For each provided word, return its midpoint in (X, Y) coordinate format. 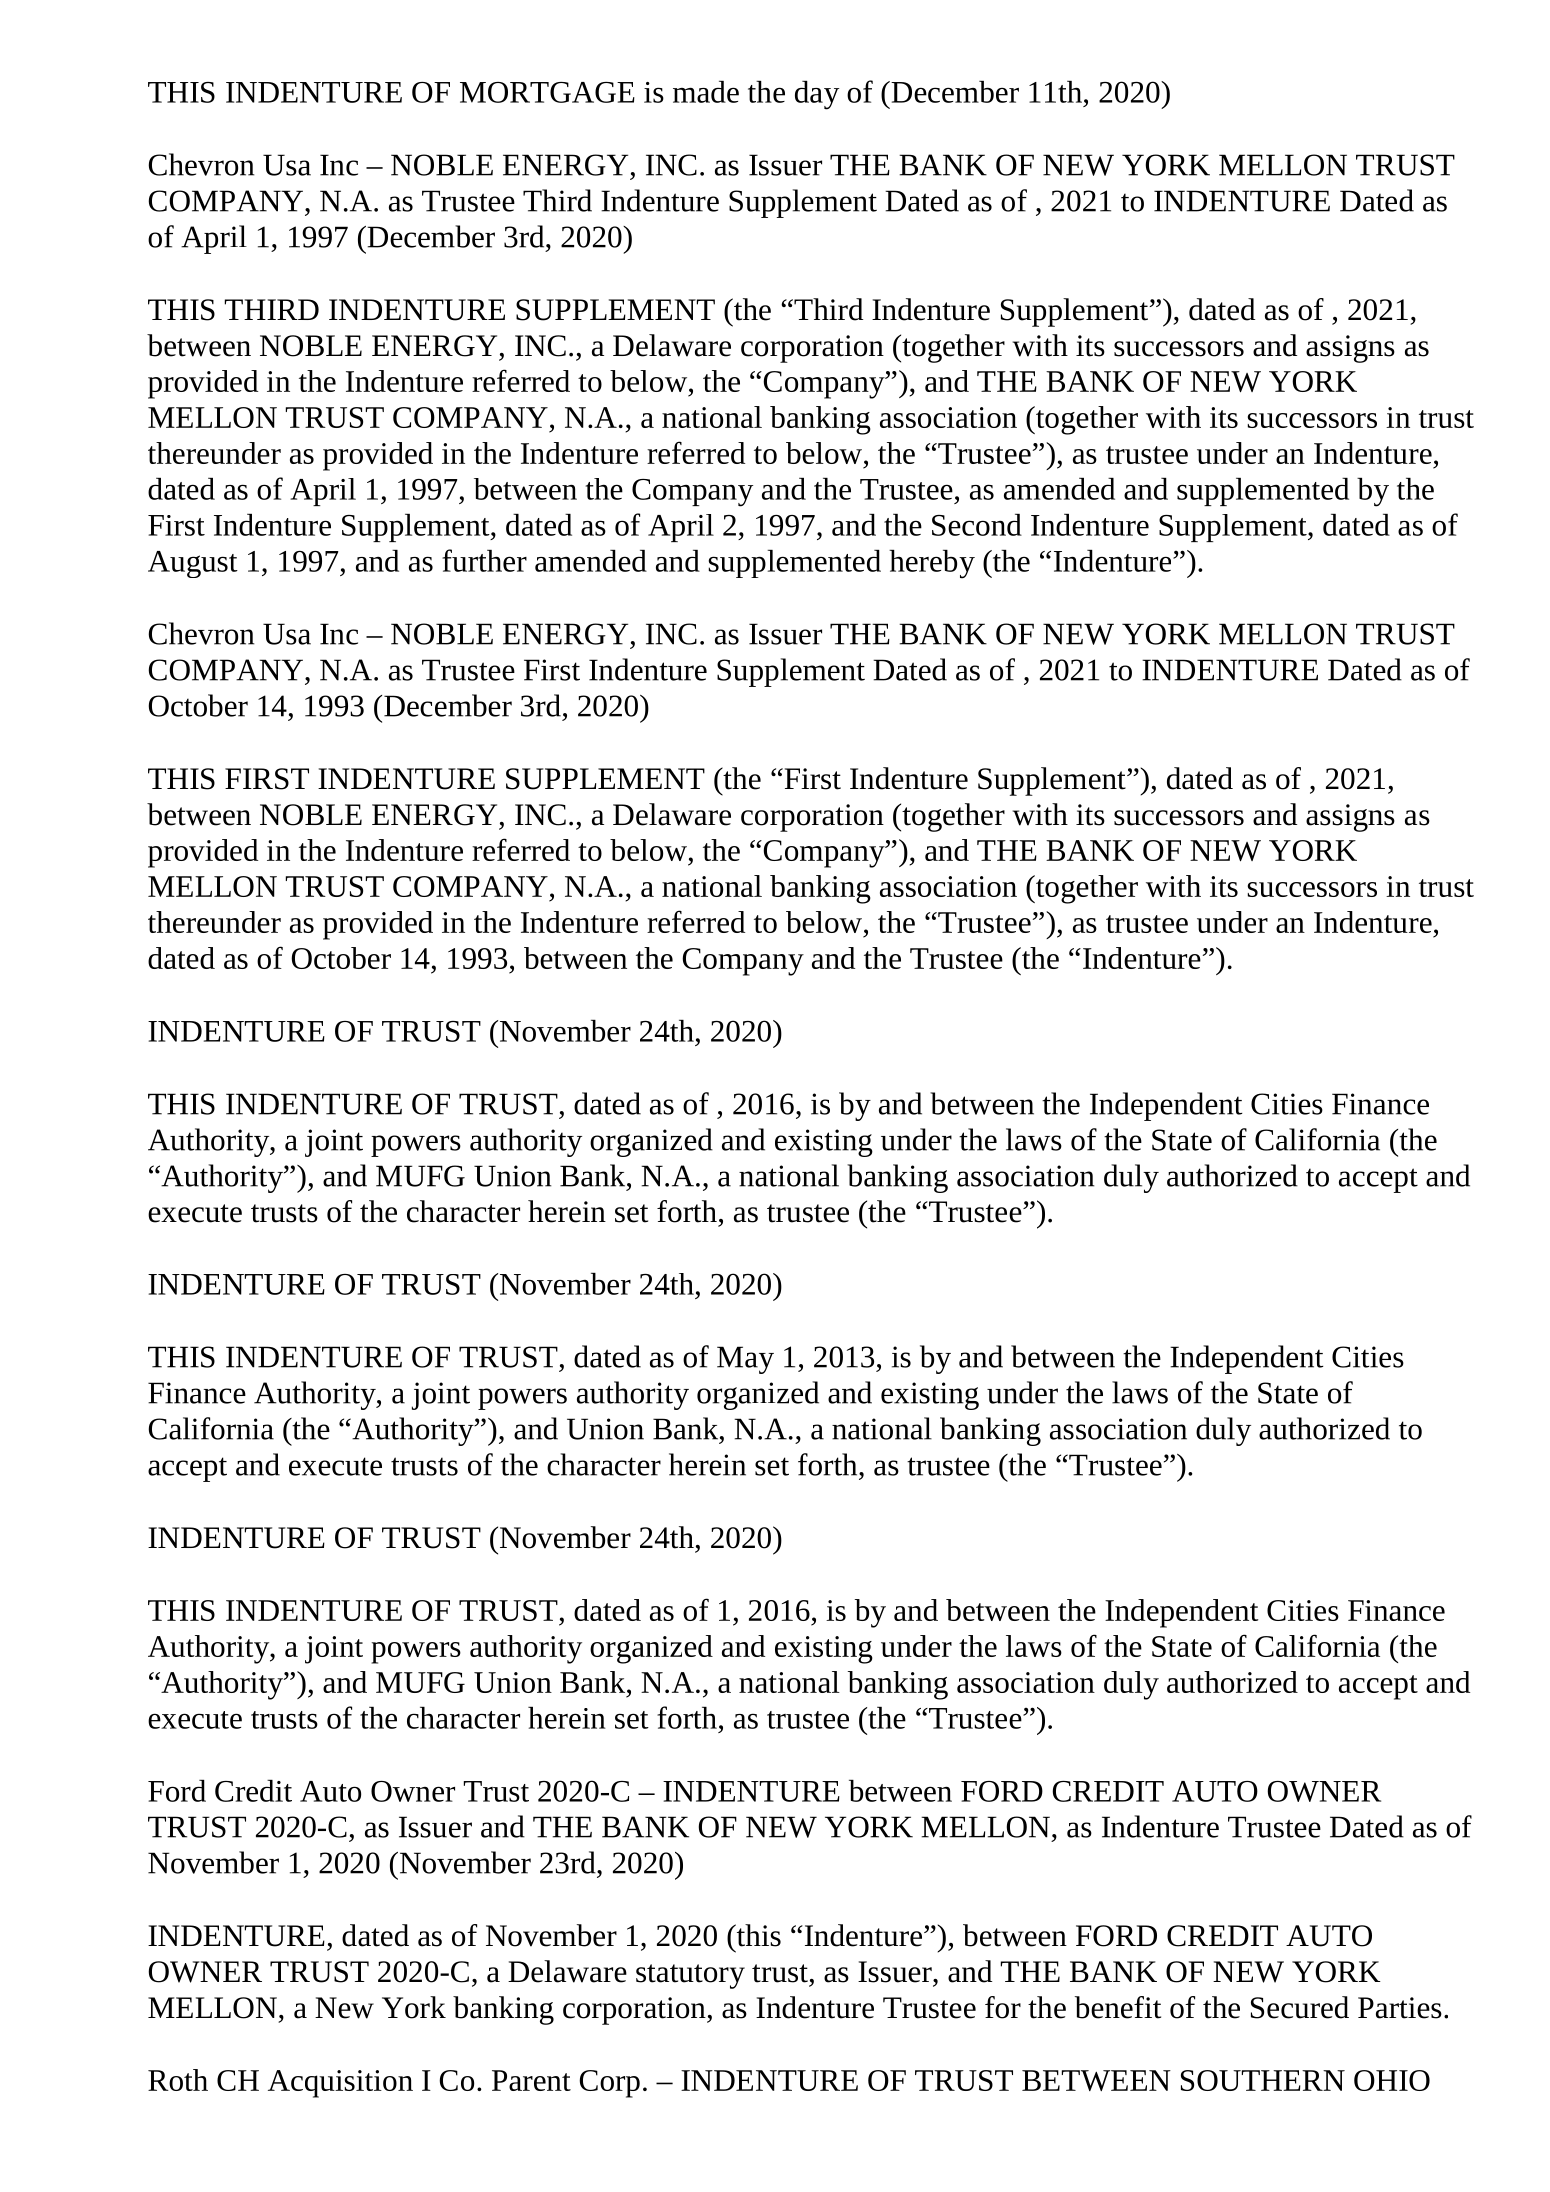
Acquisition (340, 2084)
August (193, 564)
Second (977, 525)
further (484, 560)
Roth (178, 2080)
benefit (1118, 2007)
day (817, 95)
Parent (531, 2080)
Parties (1400, 2008)
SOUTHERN (1263, 2080)
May (745, 1360)
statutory (690, 1976)
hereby (932, 564)
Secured (1300, 2007)
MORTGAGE (547, 92)
